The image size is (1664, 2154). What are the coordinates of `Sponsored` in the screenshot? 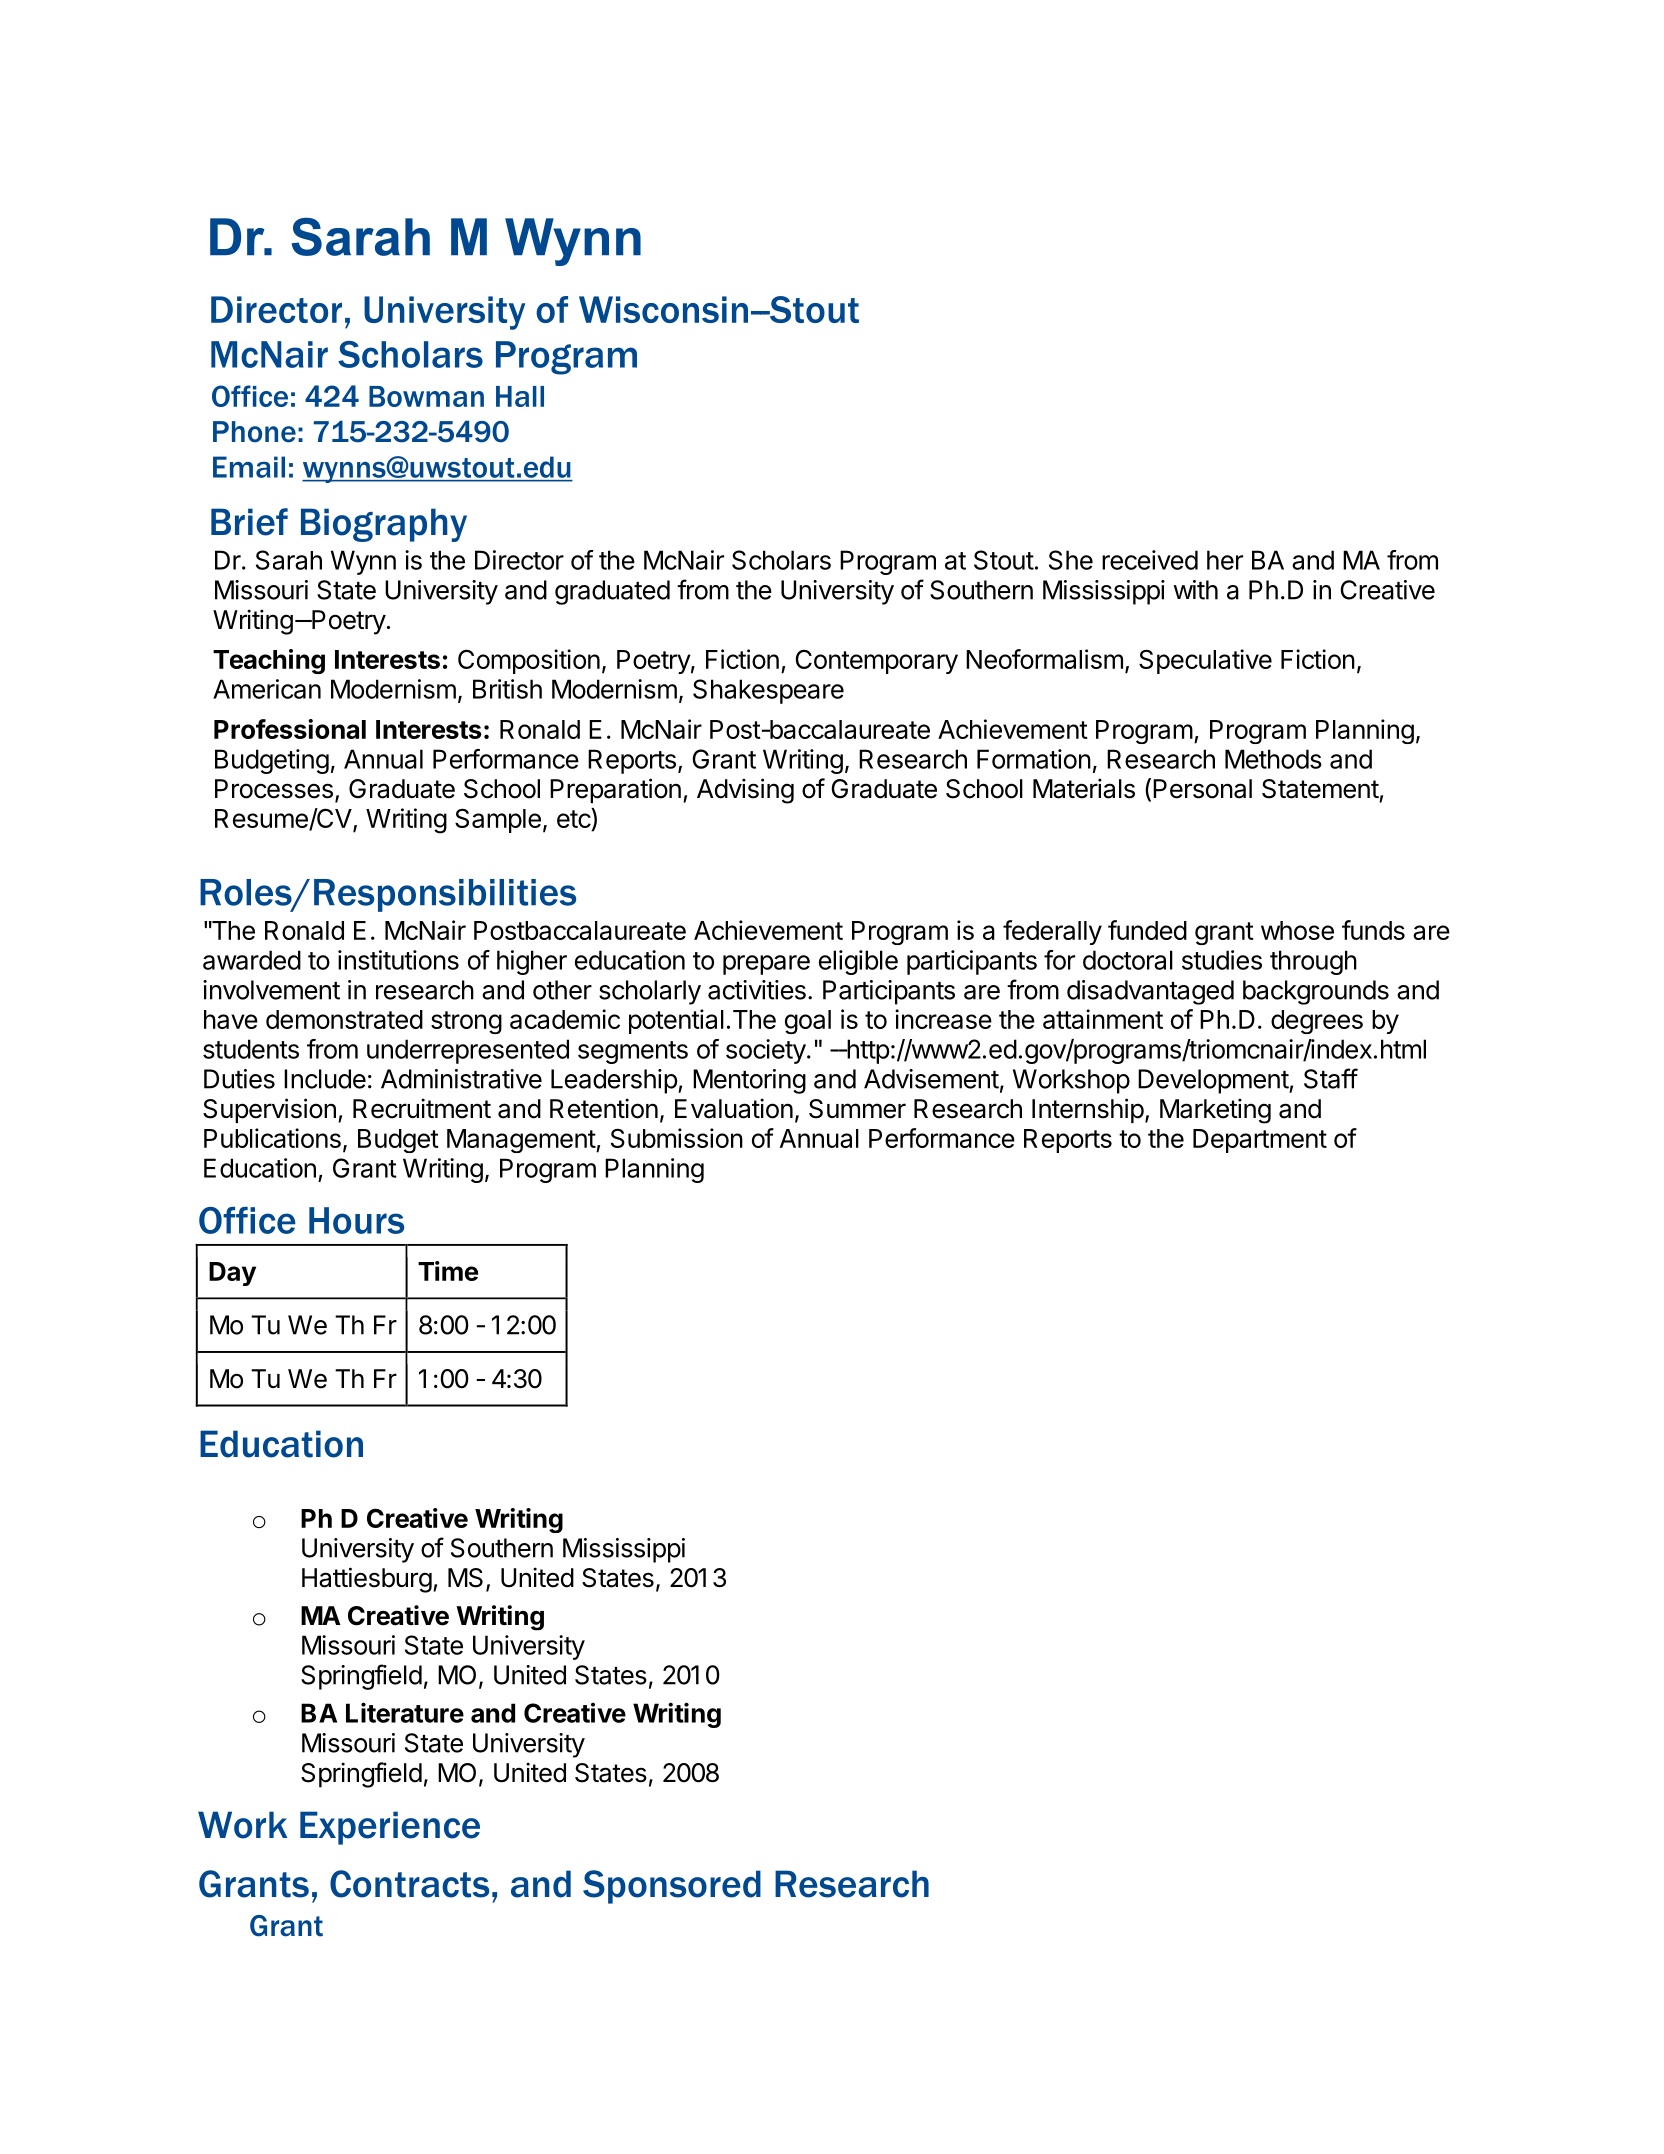 It's located at (672, 1887).
